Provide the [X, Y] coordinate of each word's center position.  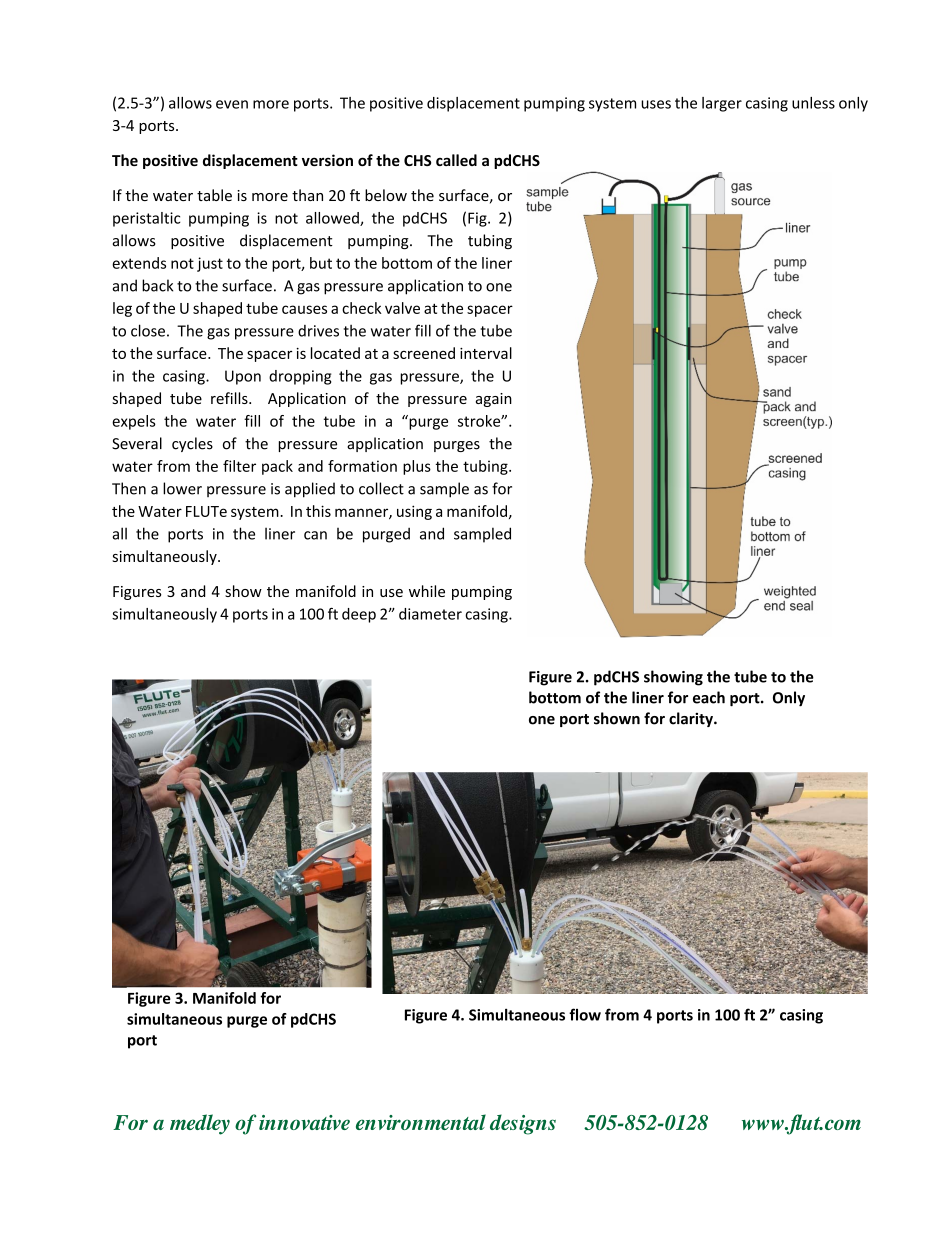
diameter [430, 614]
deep [359, 615]
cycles [192, 444]
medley [200, 1124]
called [456, 160]
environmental [421, 1122]
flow [585, 1014]
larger [722, 104]
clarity [692, 719]
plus [417, 467]
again [494, 400]
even [232, 104]
